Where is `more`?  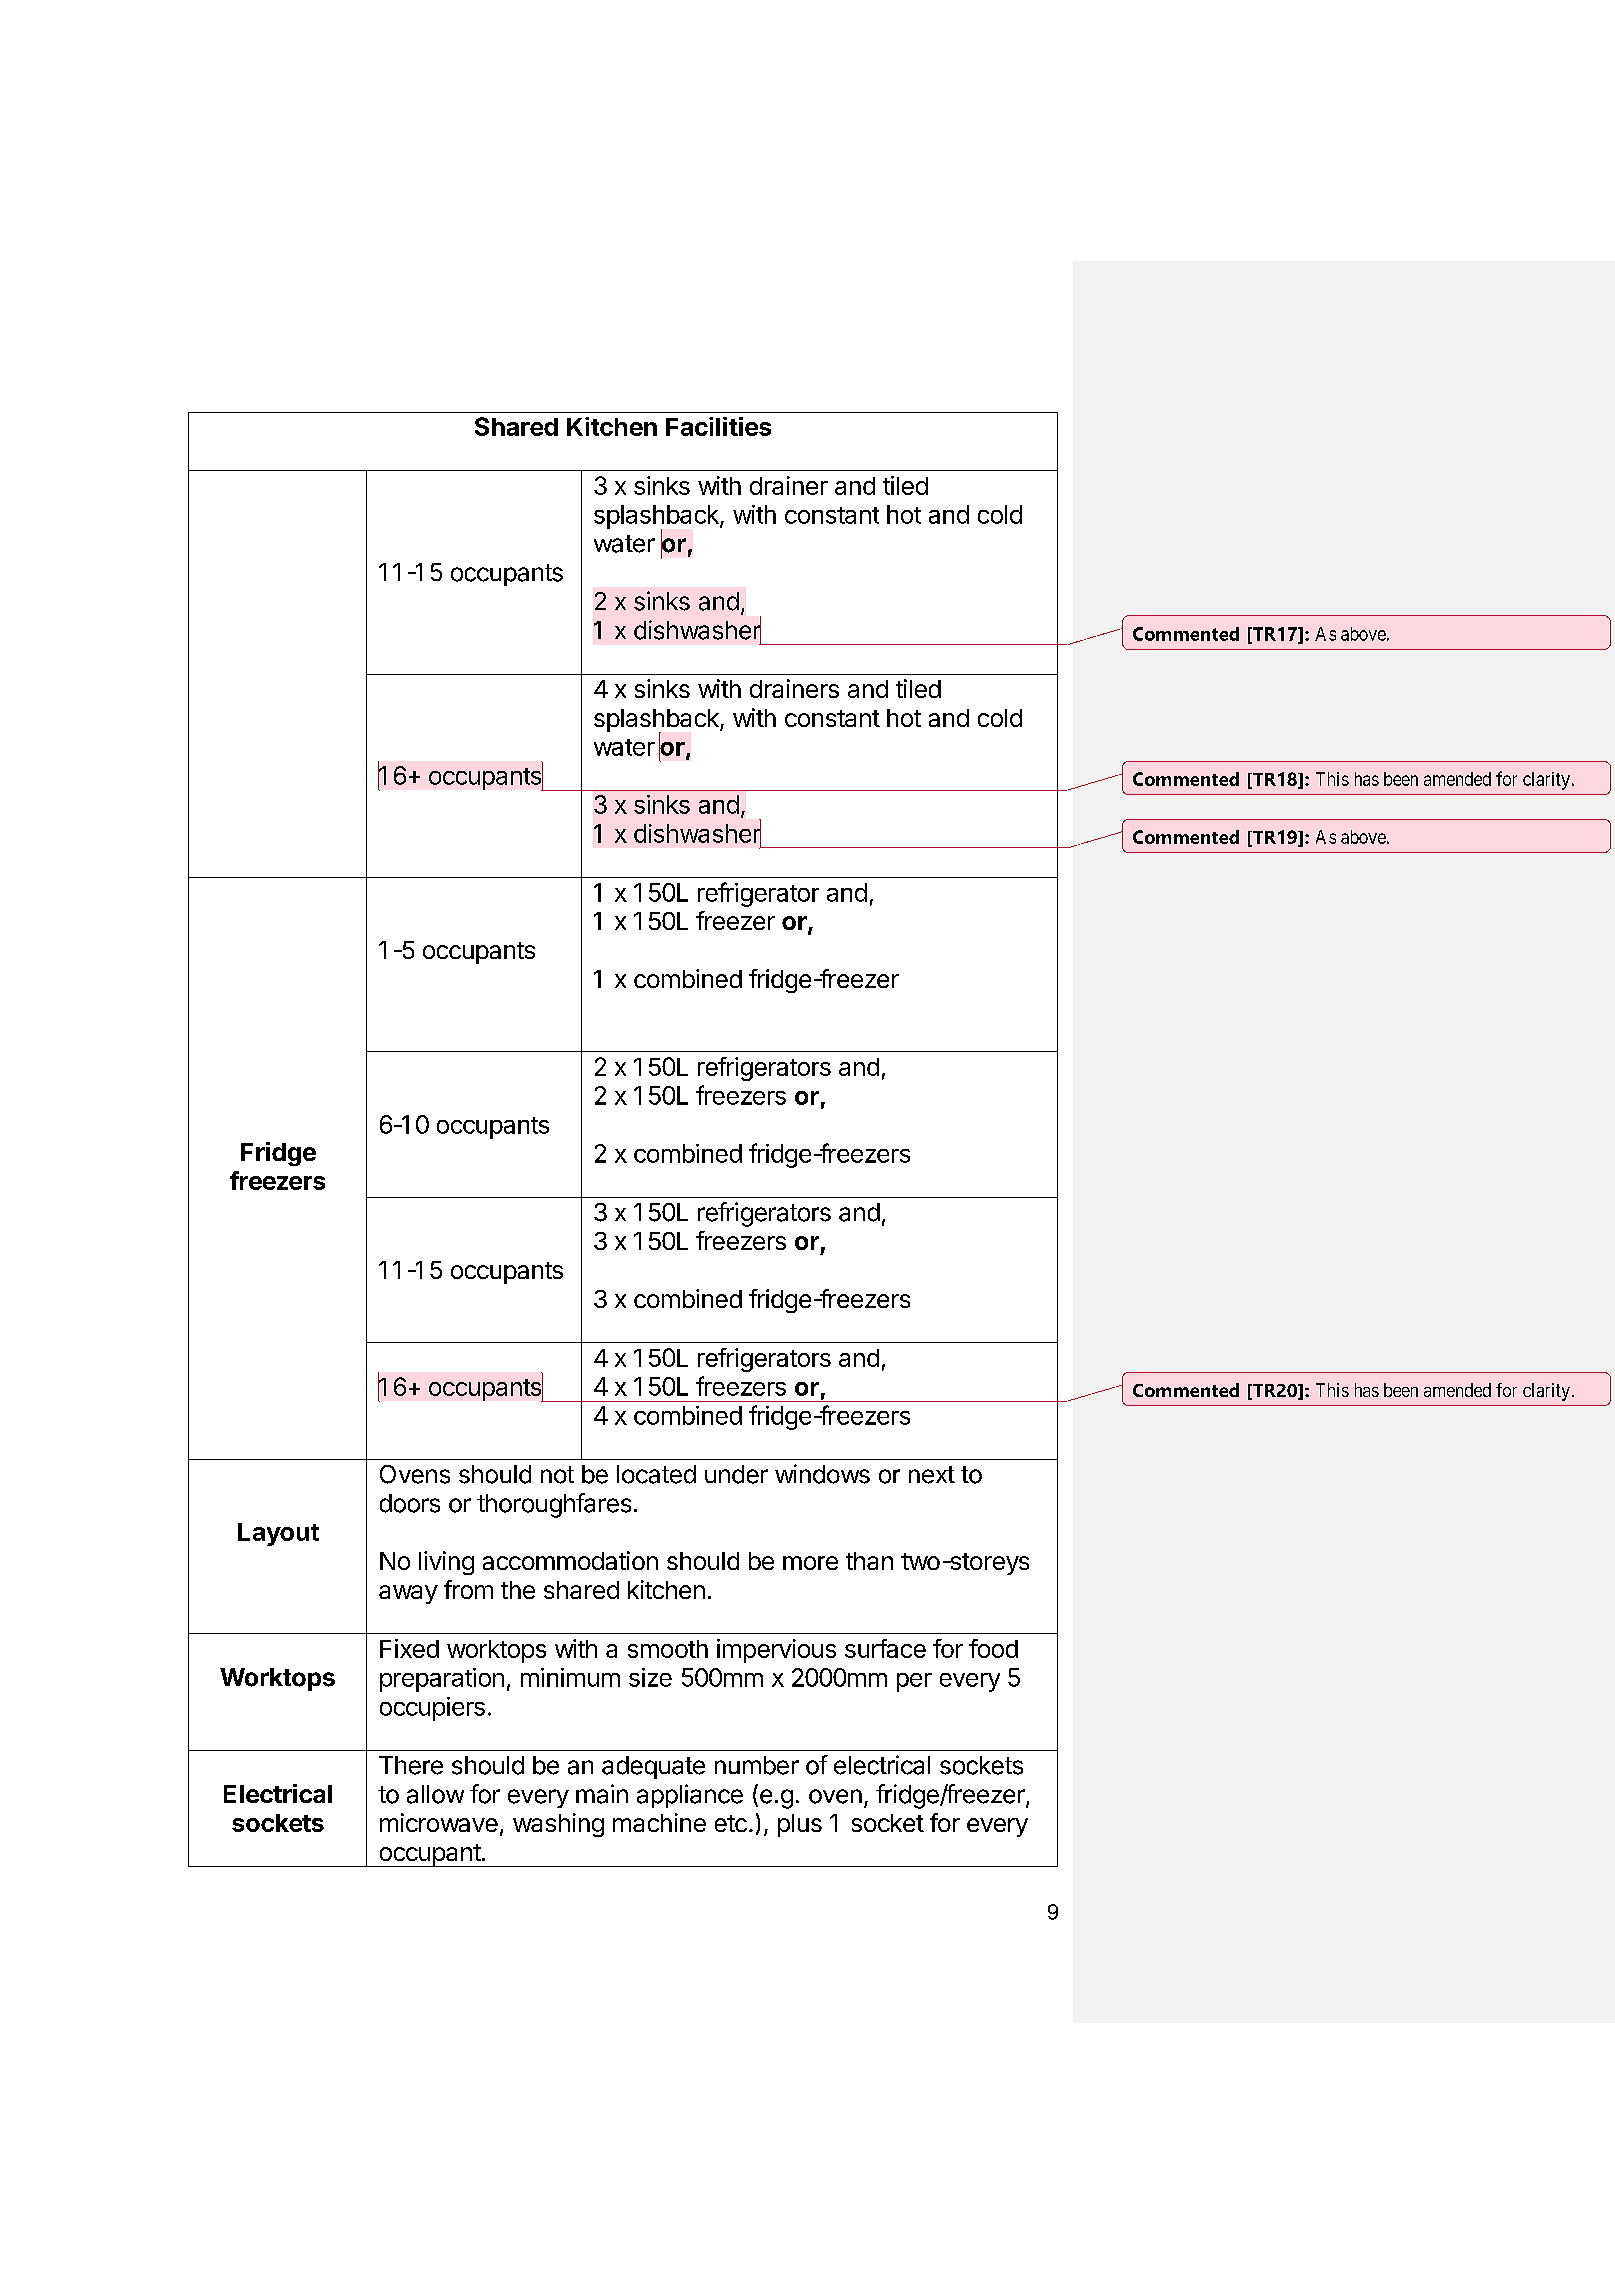 more is located at coordinates (810, 1563).
